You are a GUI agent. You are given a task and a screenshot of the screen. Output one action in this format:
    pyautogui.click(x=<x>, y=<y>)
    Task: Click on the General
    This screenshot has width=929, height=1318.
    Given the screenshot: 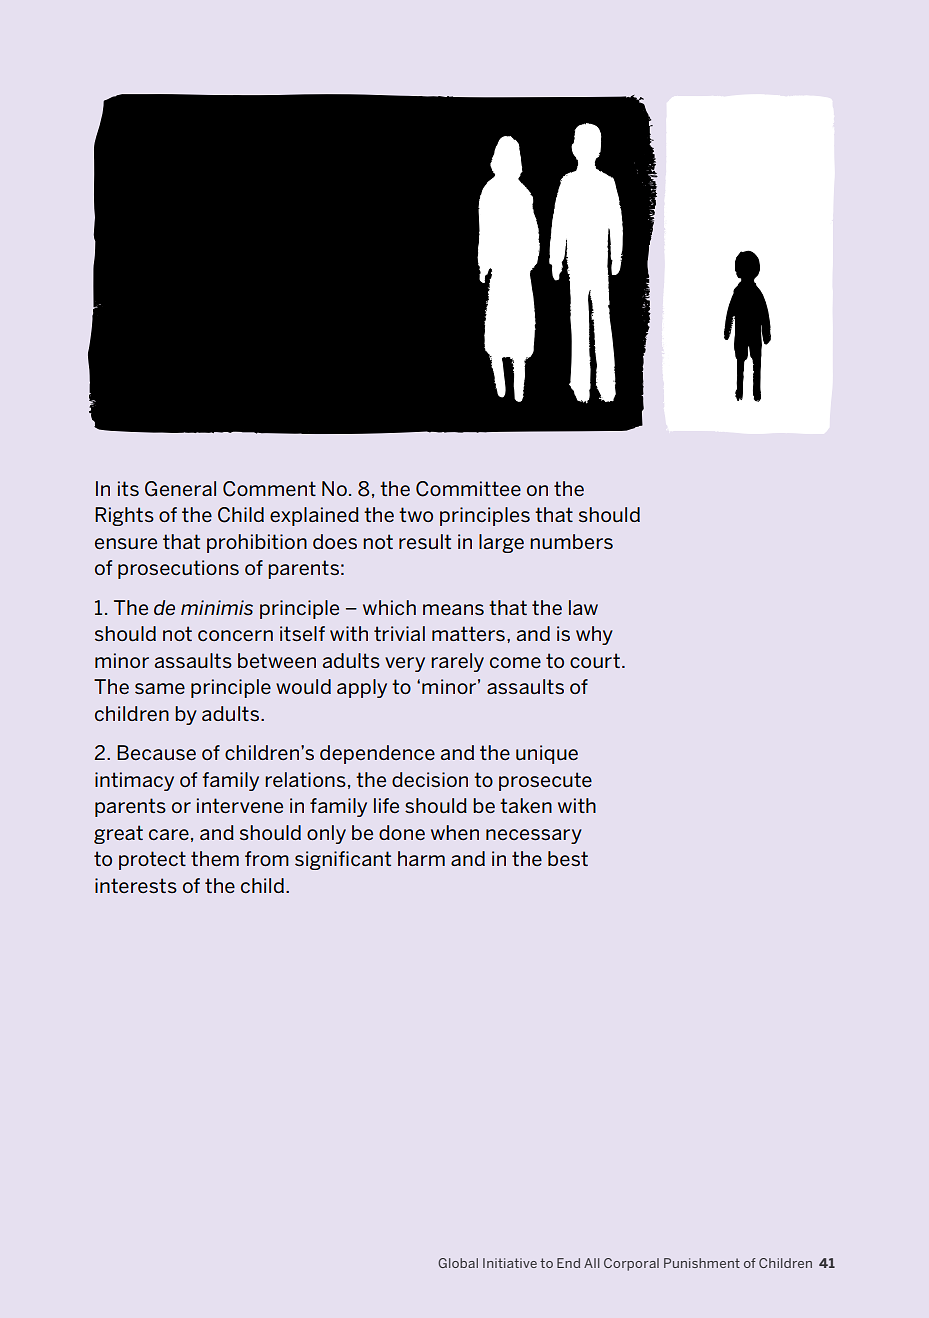 What is the action you would take?
    pyautogui.click(x=180, y=489)
